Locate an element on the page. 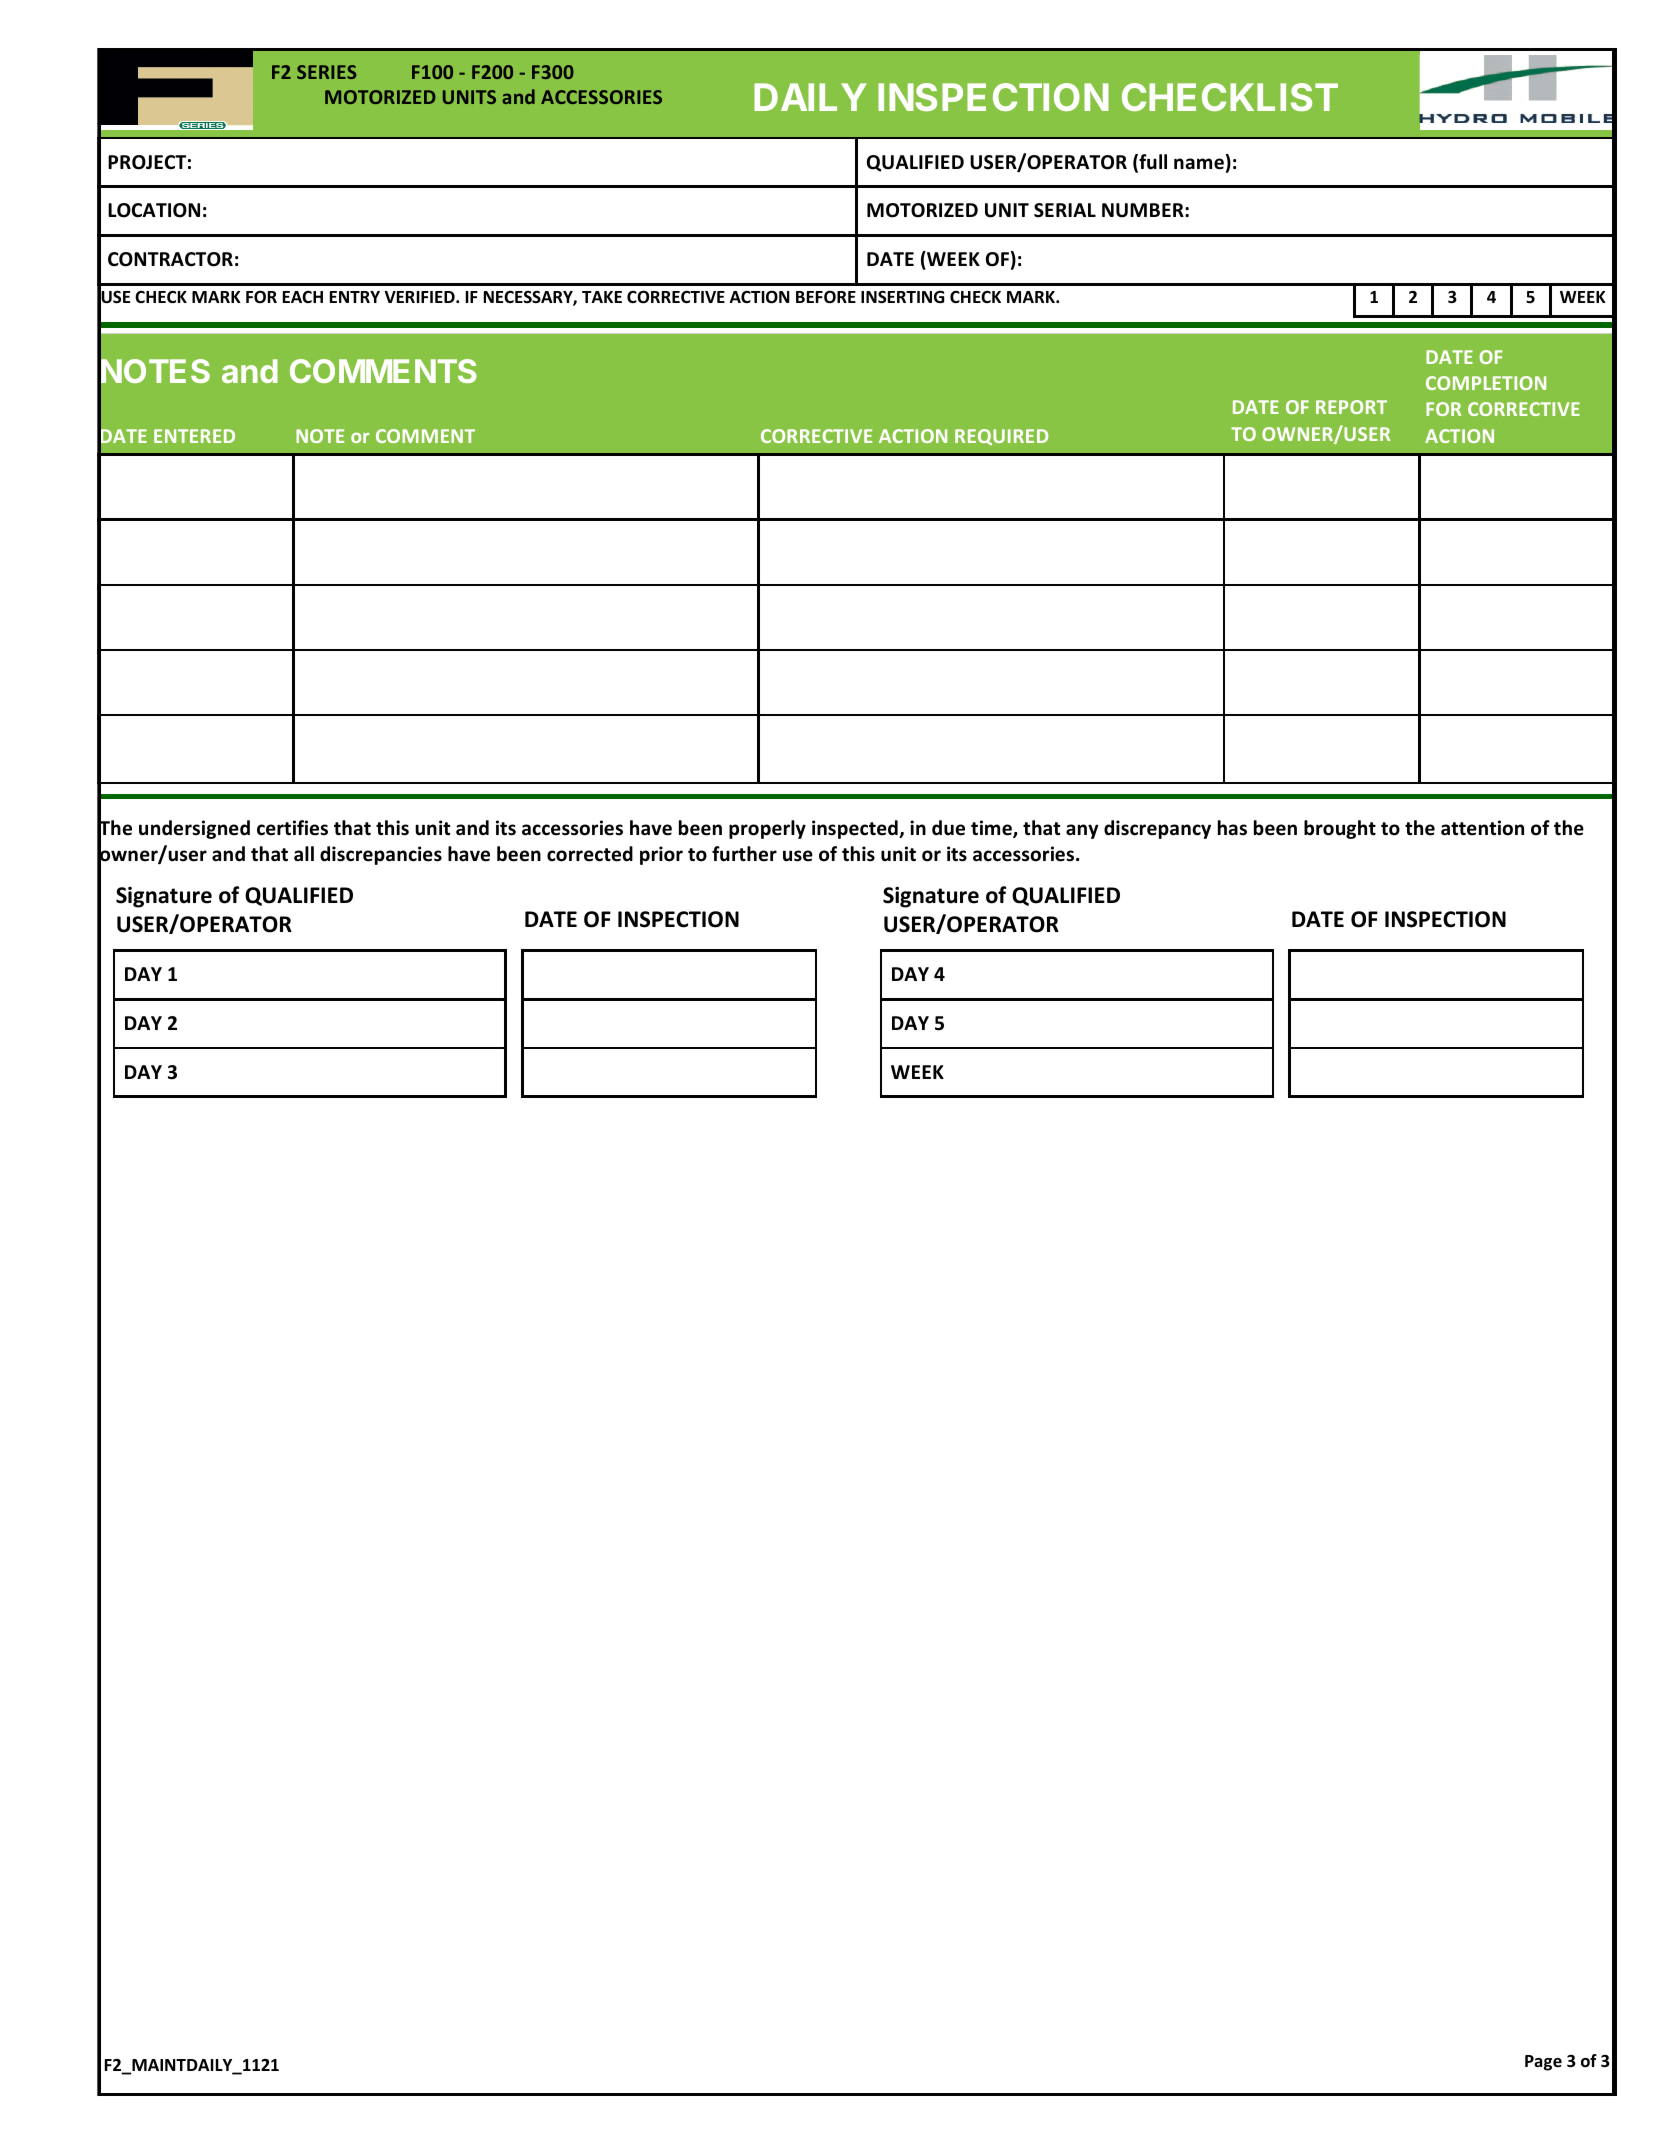 The image size is (1661, 2149). Page is located at coordinates (1543, 2063).
